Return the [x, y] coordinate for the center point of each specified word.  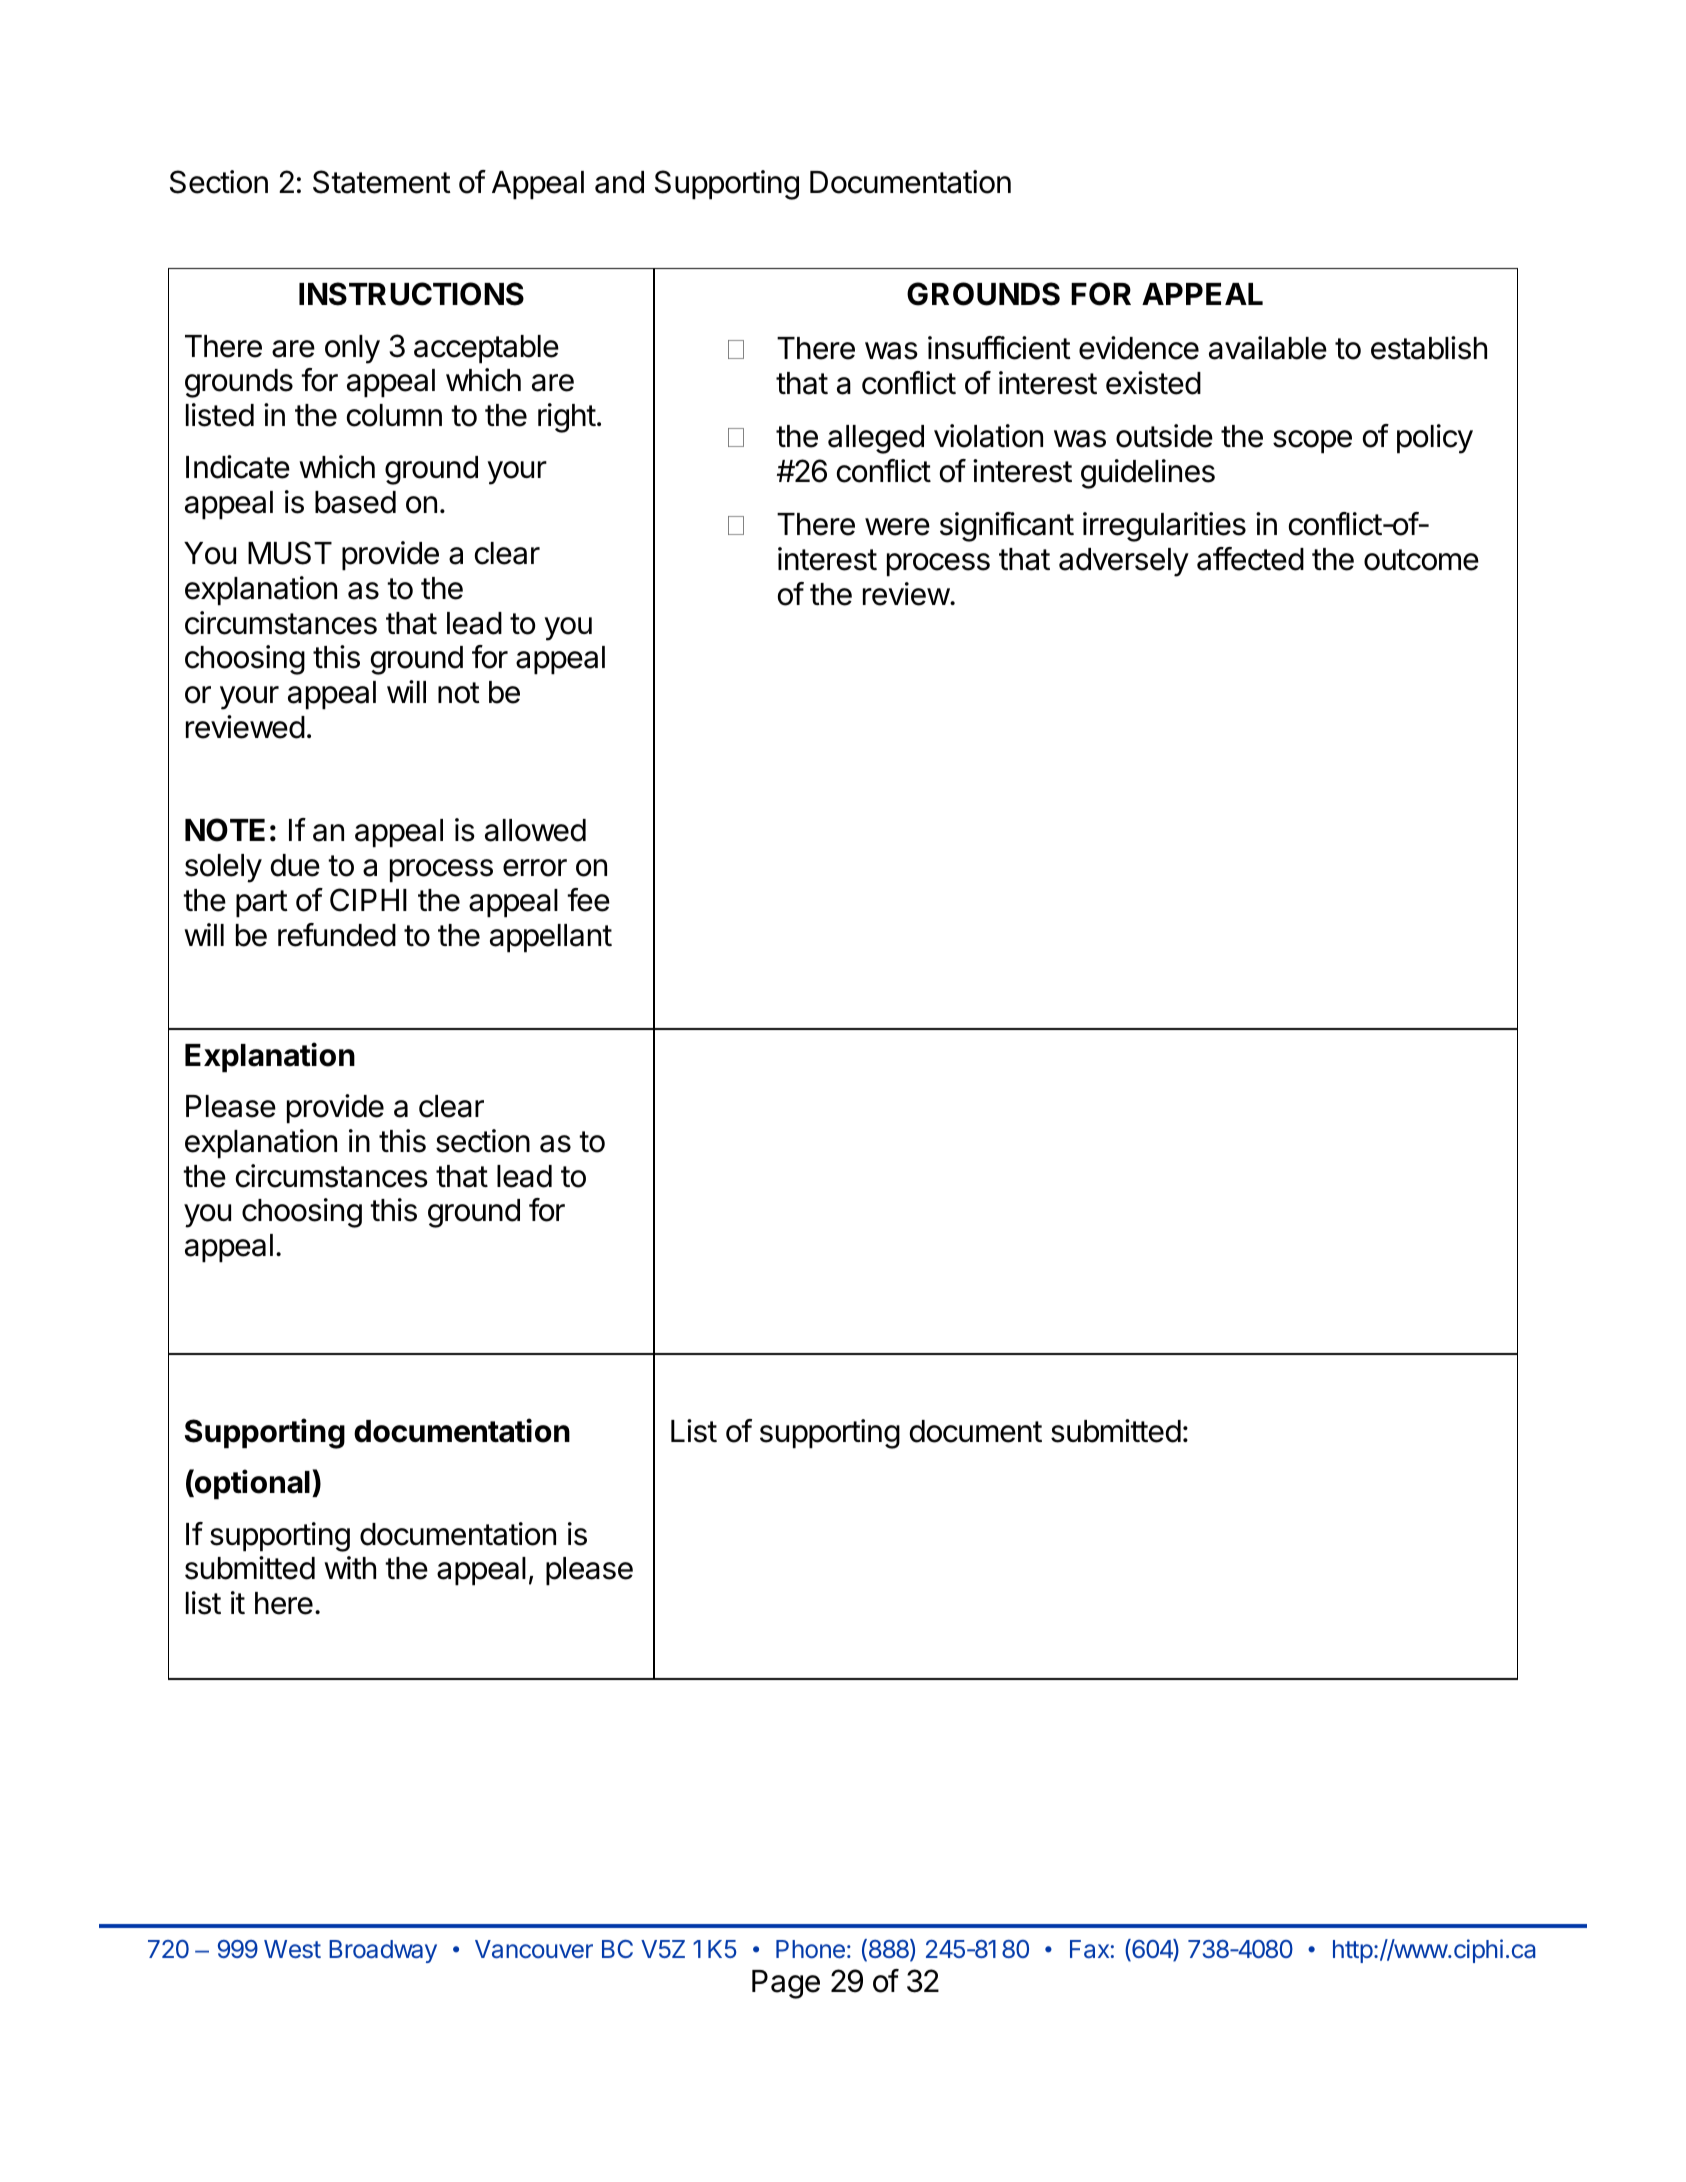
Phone [810, 1949]
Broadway [383, 1951]
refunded [337, 935]
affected [1250, 559]
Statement [382, 182]
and [619, 182]
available [1268, 348]
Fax [1089, 1949]
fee [588, 900]
